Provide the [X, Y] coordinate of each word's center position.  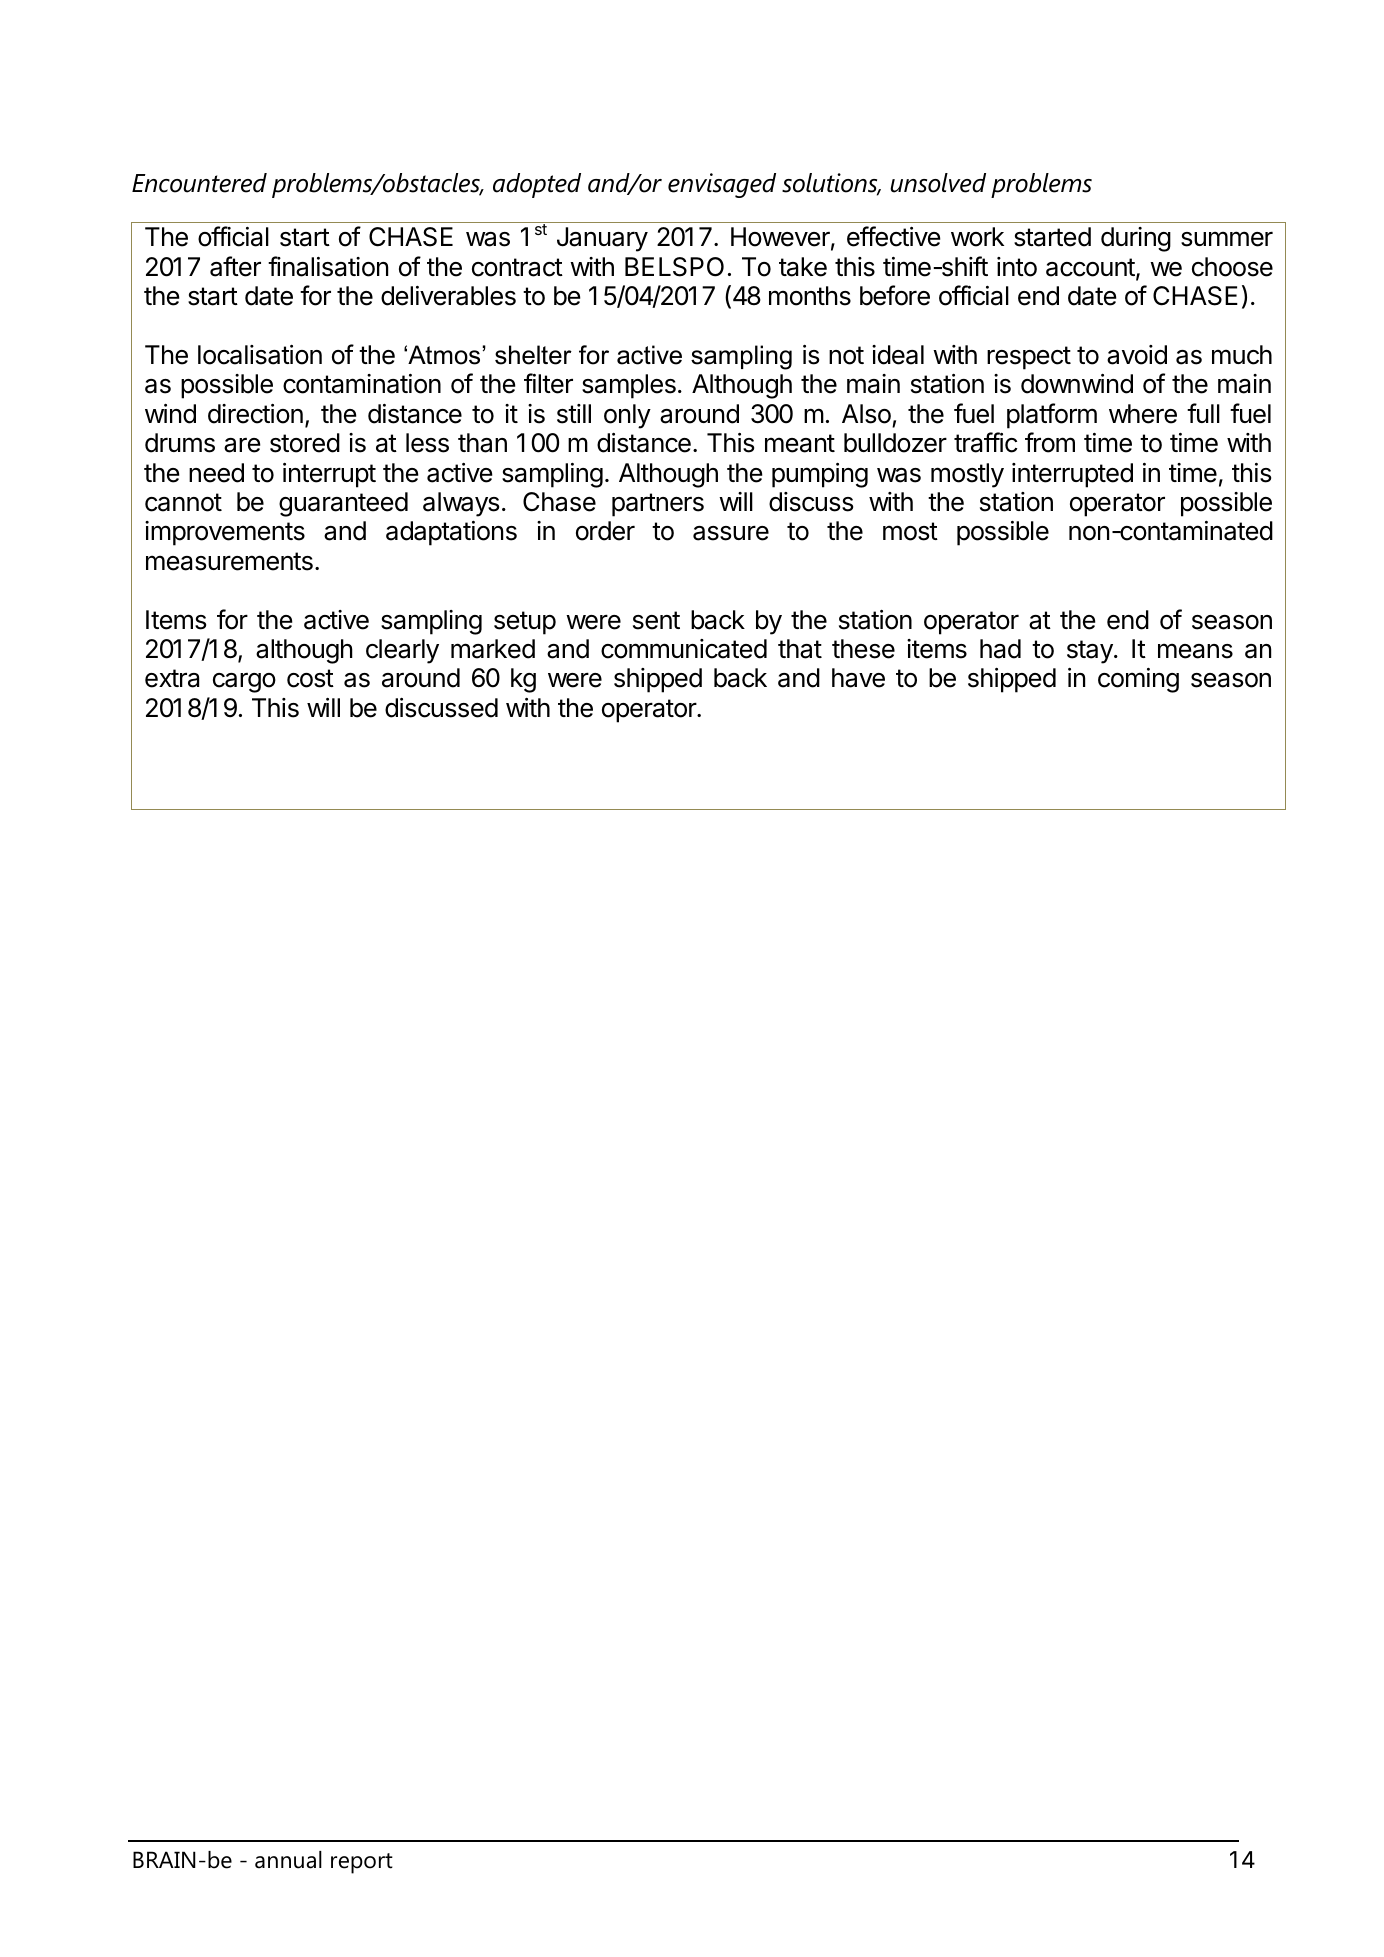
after [235, 266]
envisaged [722, 185]
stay [1091, 652]
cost [310, 678]
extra [172, 678]
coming [1138, 680]
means [1195, 651]
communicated [684, 649]
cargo [244, 683]
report [362, 1863]
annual [288, 1860]
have [858, 678]
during [1136, 239]
